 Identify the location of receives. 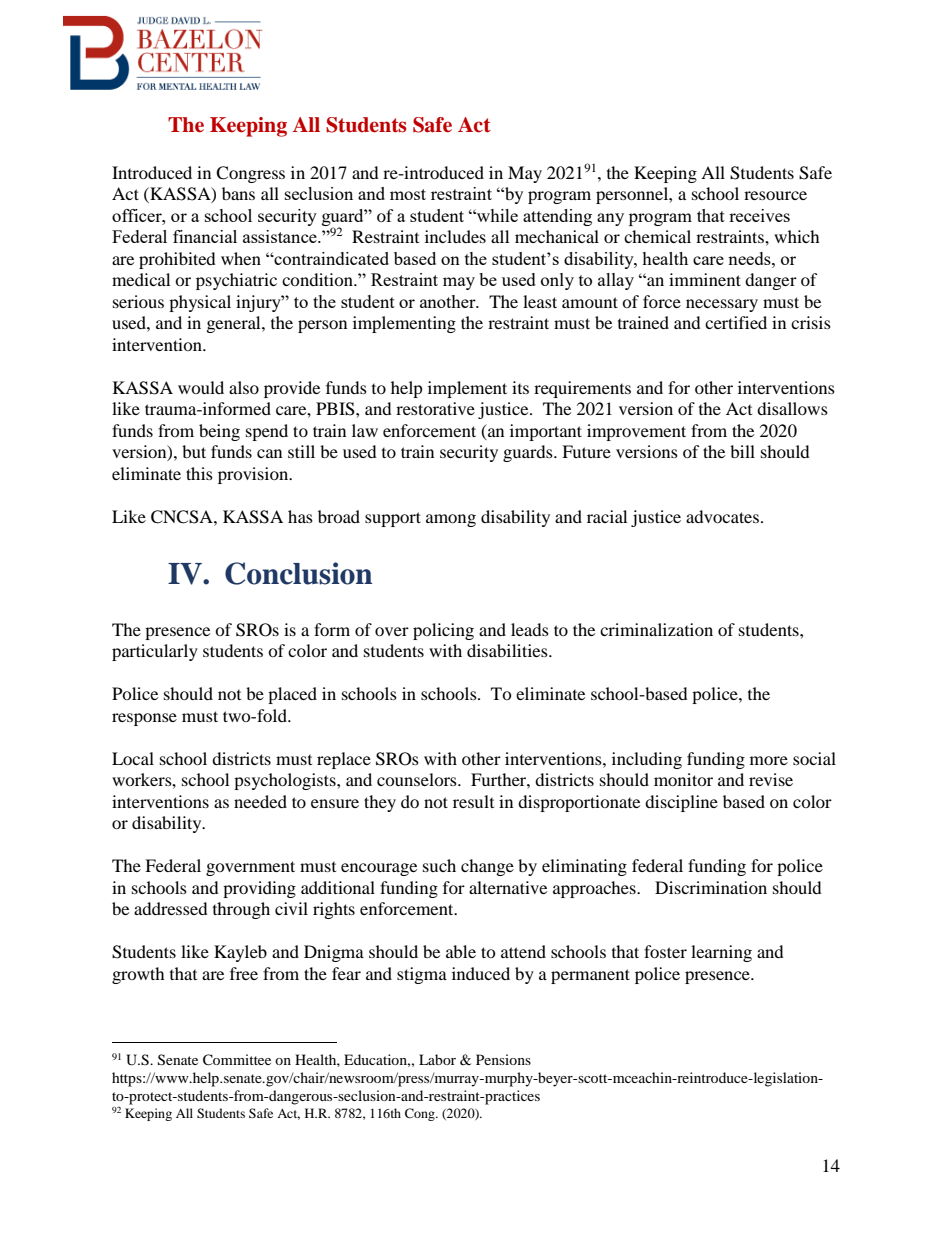
(759, 215).
